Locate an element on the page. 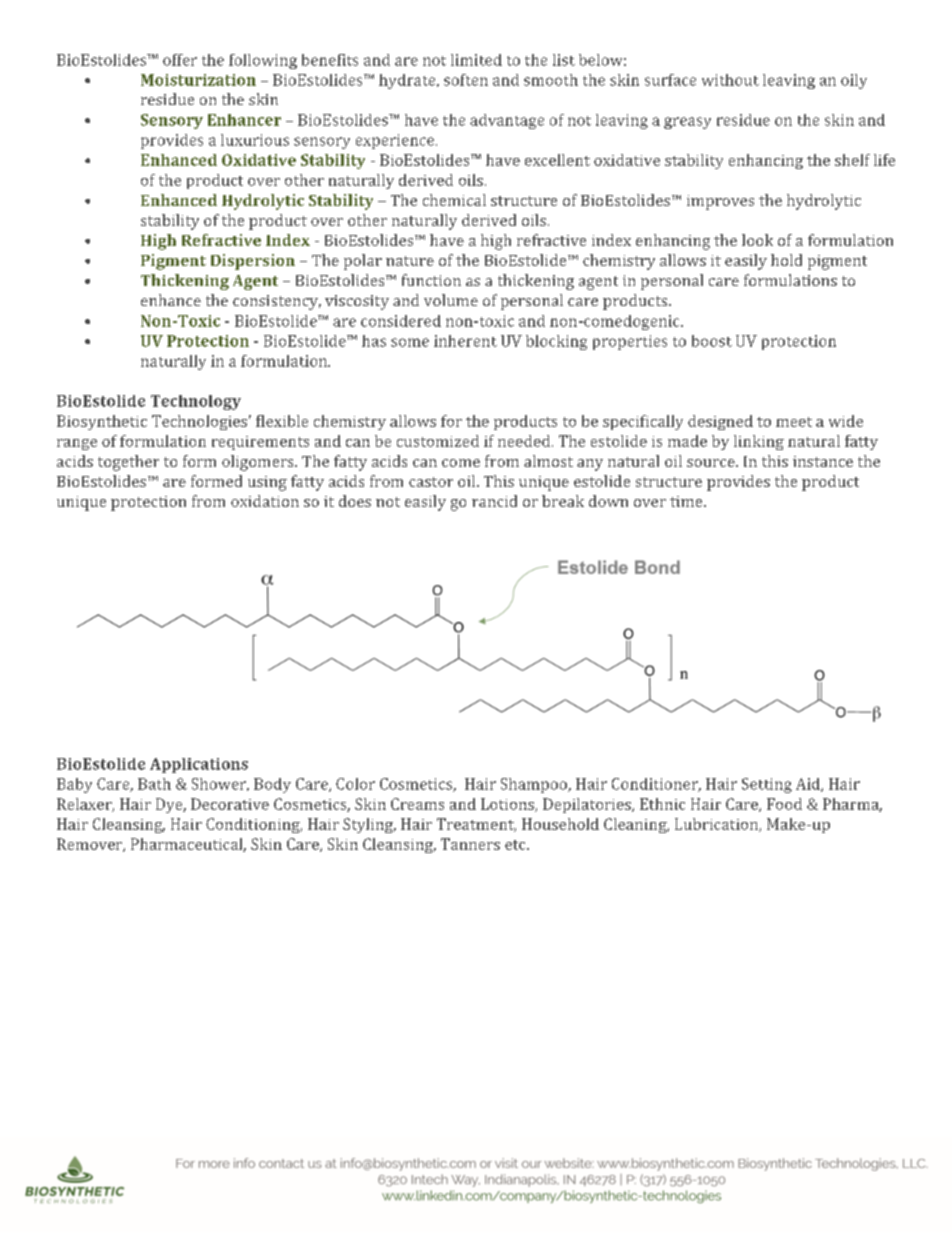 This document has width=952, height=1233. soften is located at coordinates (466, 80).
